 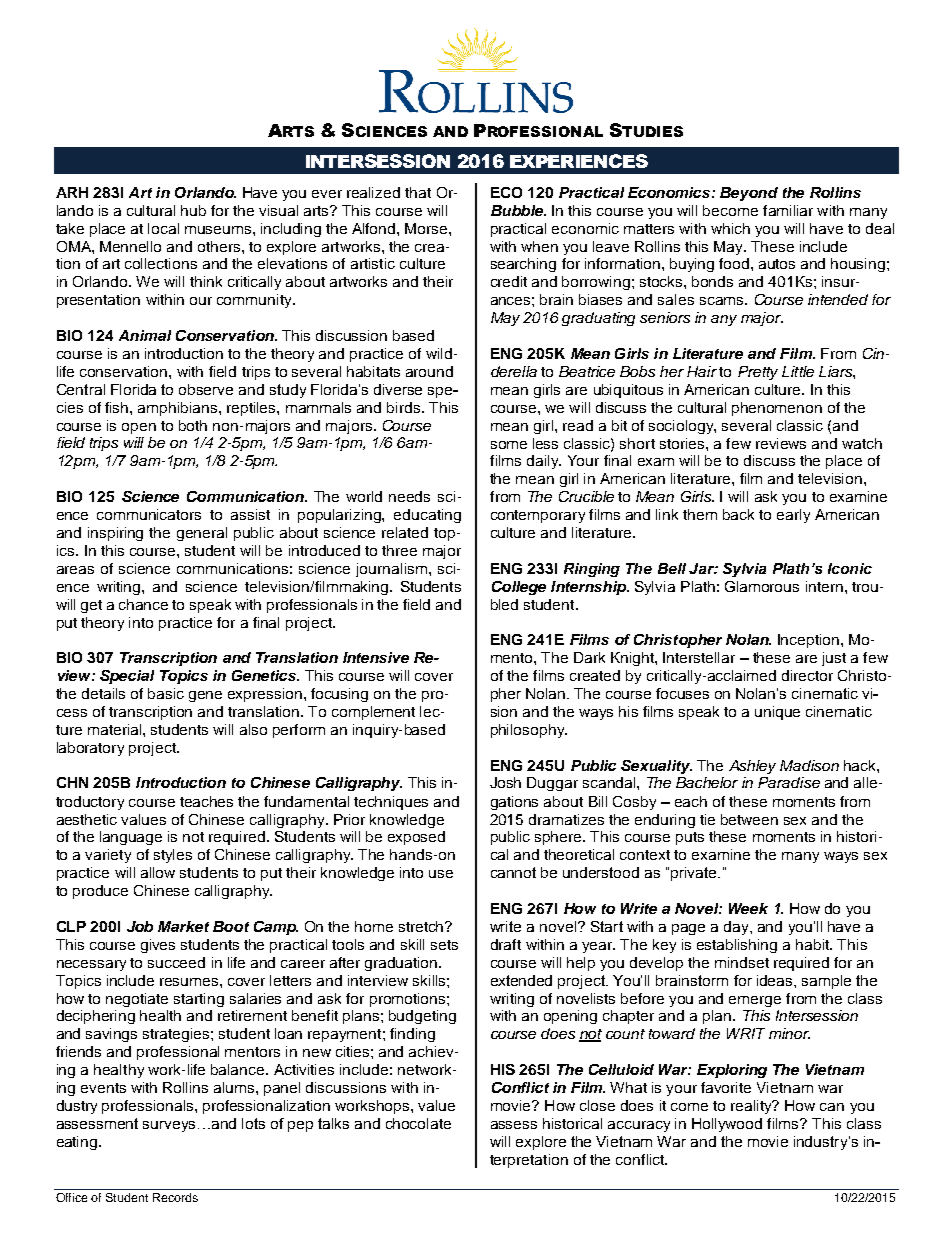 I want to click on unique, so click(x=777, y=713).
